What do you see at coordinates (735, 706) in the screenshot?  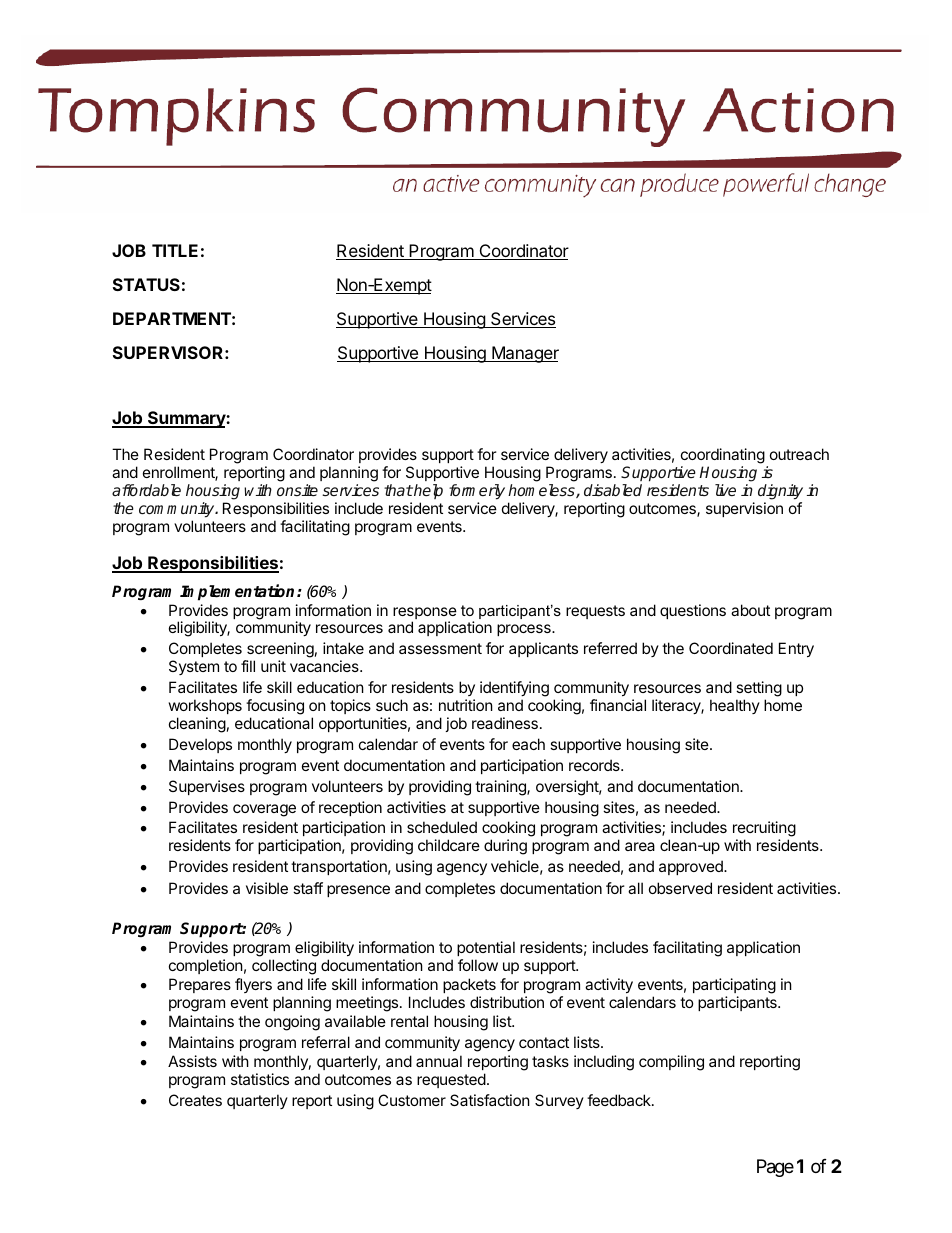 I see `healthy` at bounding box center [735, 706].
